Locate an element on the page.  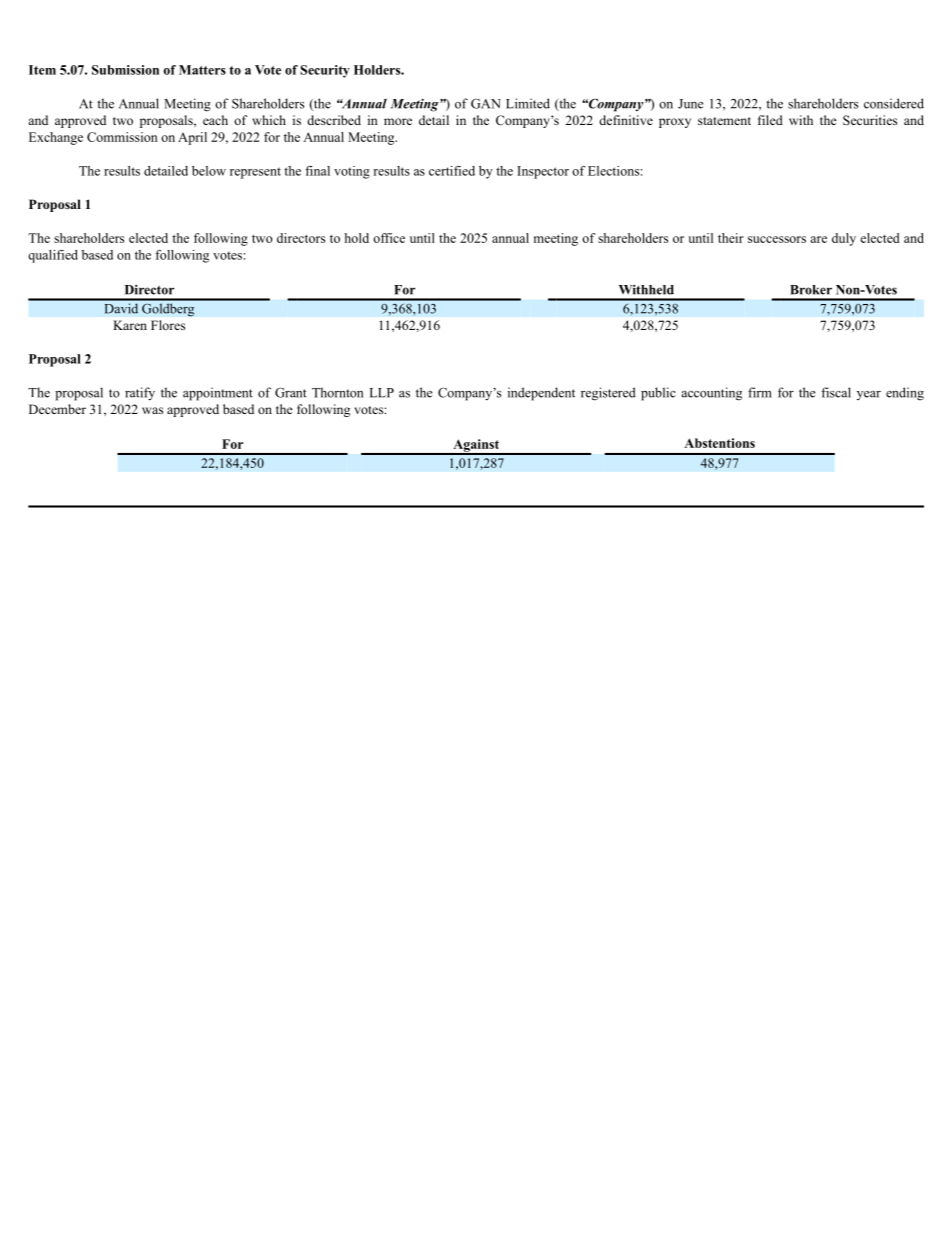
was is located at coordinates (152, 410).
